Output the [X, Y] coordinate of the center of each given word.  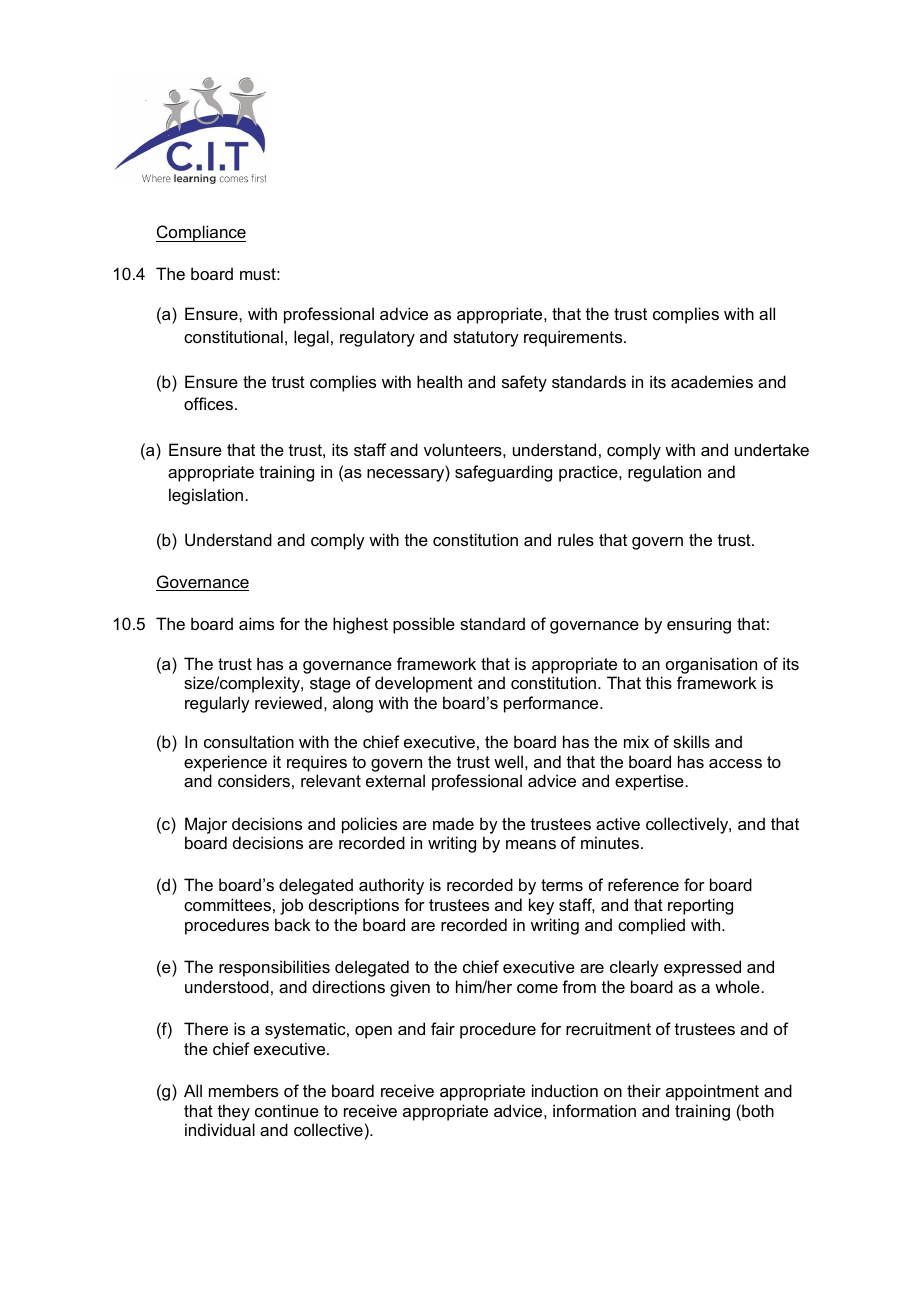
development [424, 684]
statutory [486, 339]
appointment [712, 1092]
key [541, 906]
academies [712, 381]
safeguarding [503, 473]
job [291, 906]
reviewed [288, 702]
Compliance [201, 233]
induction [565, 1090]
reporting [700, 906]
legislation [206, 496]
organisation [711, 665]
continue [287, 1110]
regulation [664, 473]
